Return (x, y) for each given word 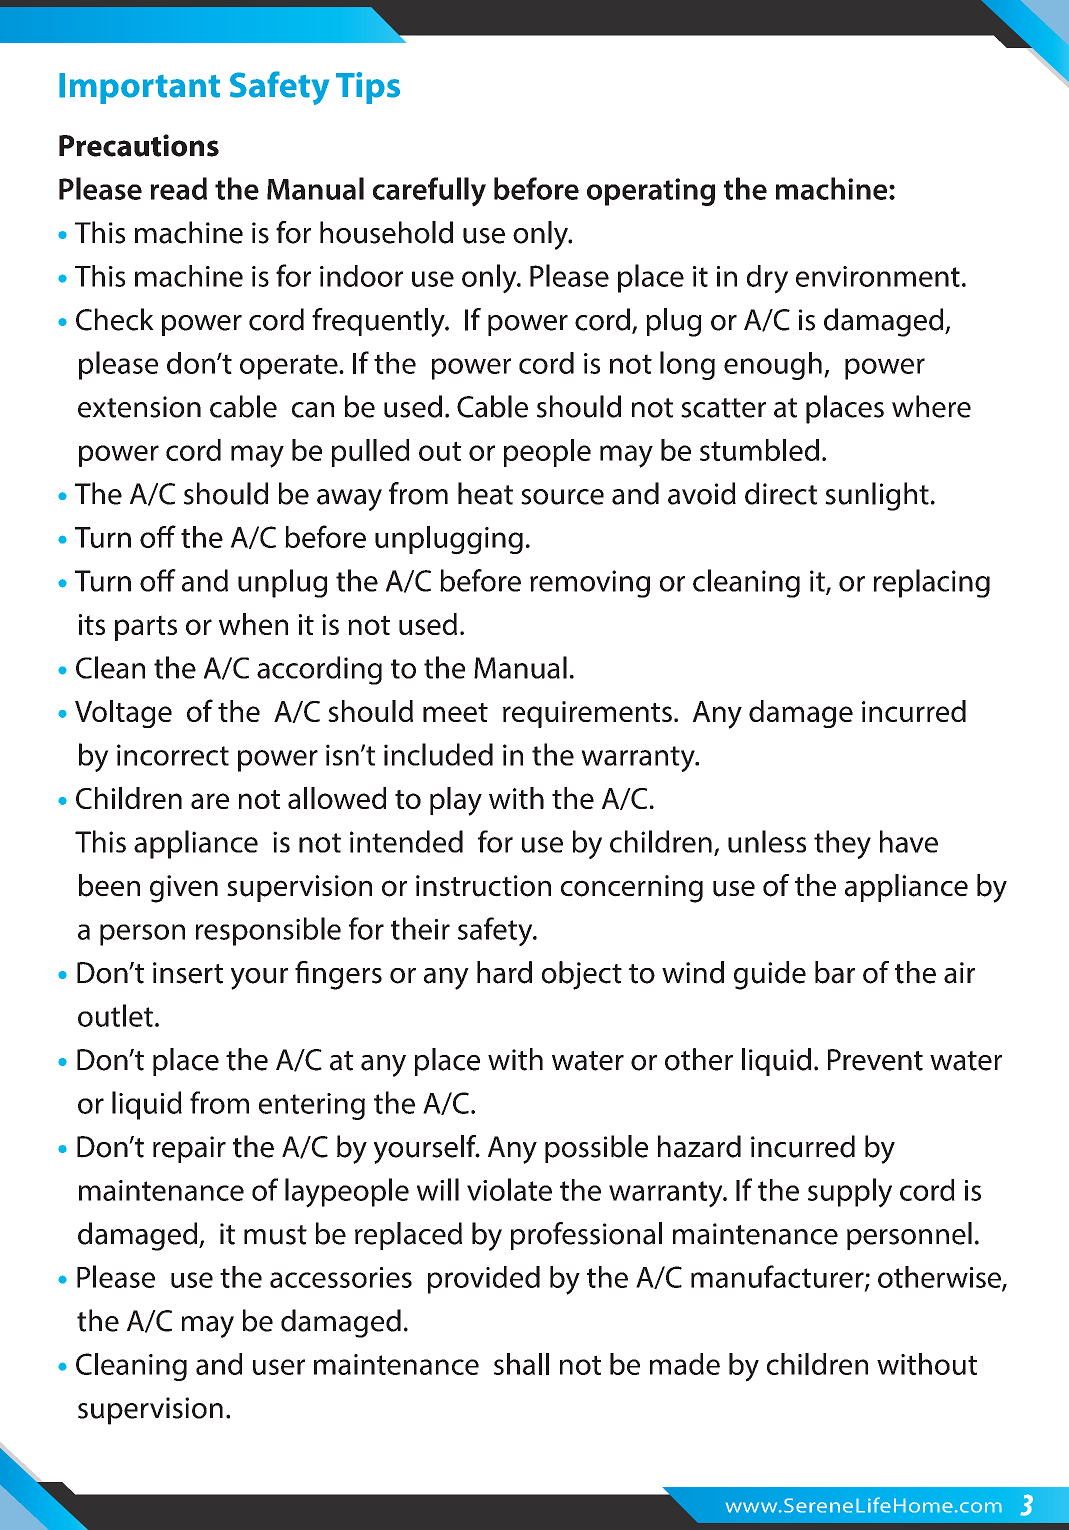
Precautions (139, 145)
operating (651, 192)
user (279, 1367)
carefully (429, 192)
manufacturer (778, 1277)
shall (521, 1364)
